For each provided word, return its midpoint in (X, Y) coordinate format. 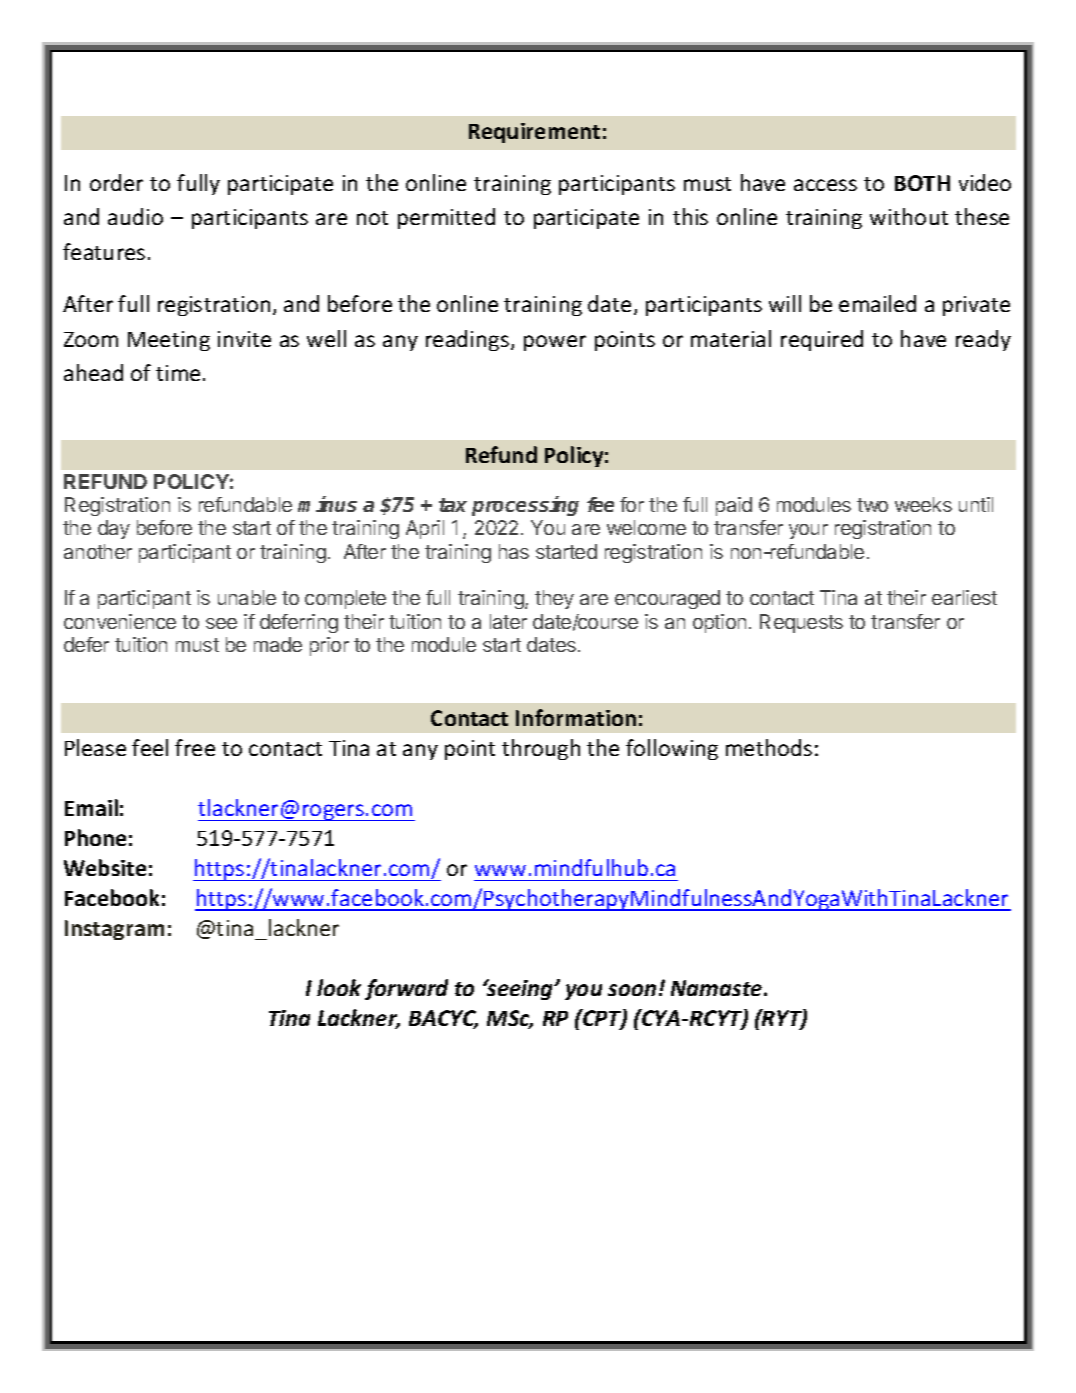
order (116, 182)
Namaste (718, 988)
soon (632, 990)
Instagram (114, 930)
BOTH (922, 183)
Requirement (534, 133)
